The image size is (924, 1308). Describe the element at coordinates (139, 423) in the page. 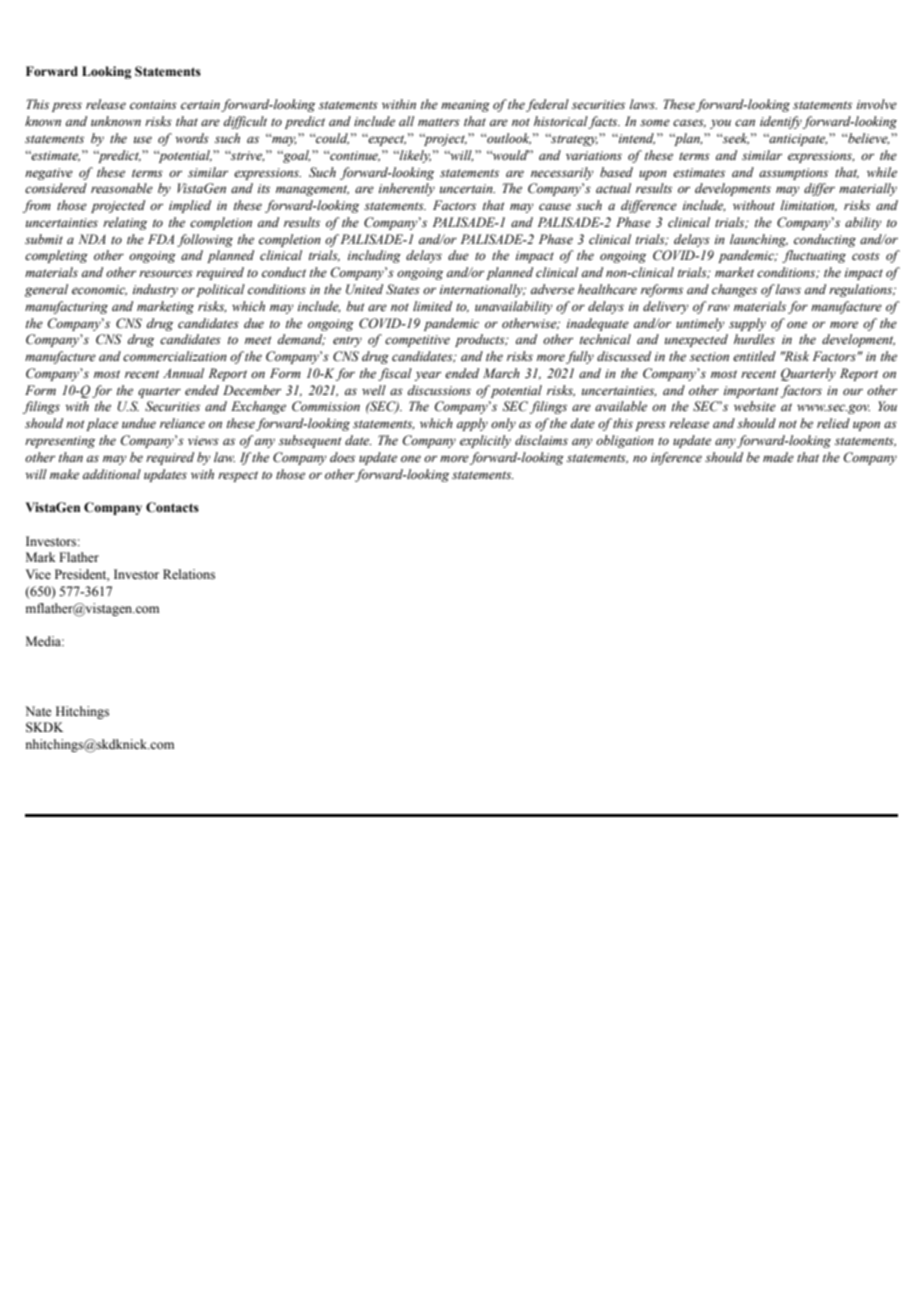

I see `undue` at that location.
